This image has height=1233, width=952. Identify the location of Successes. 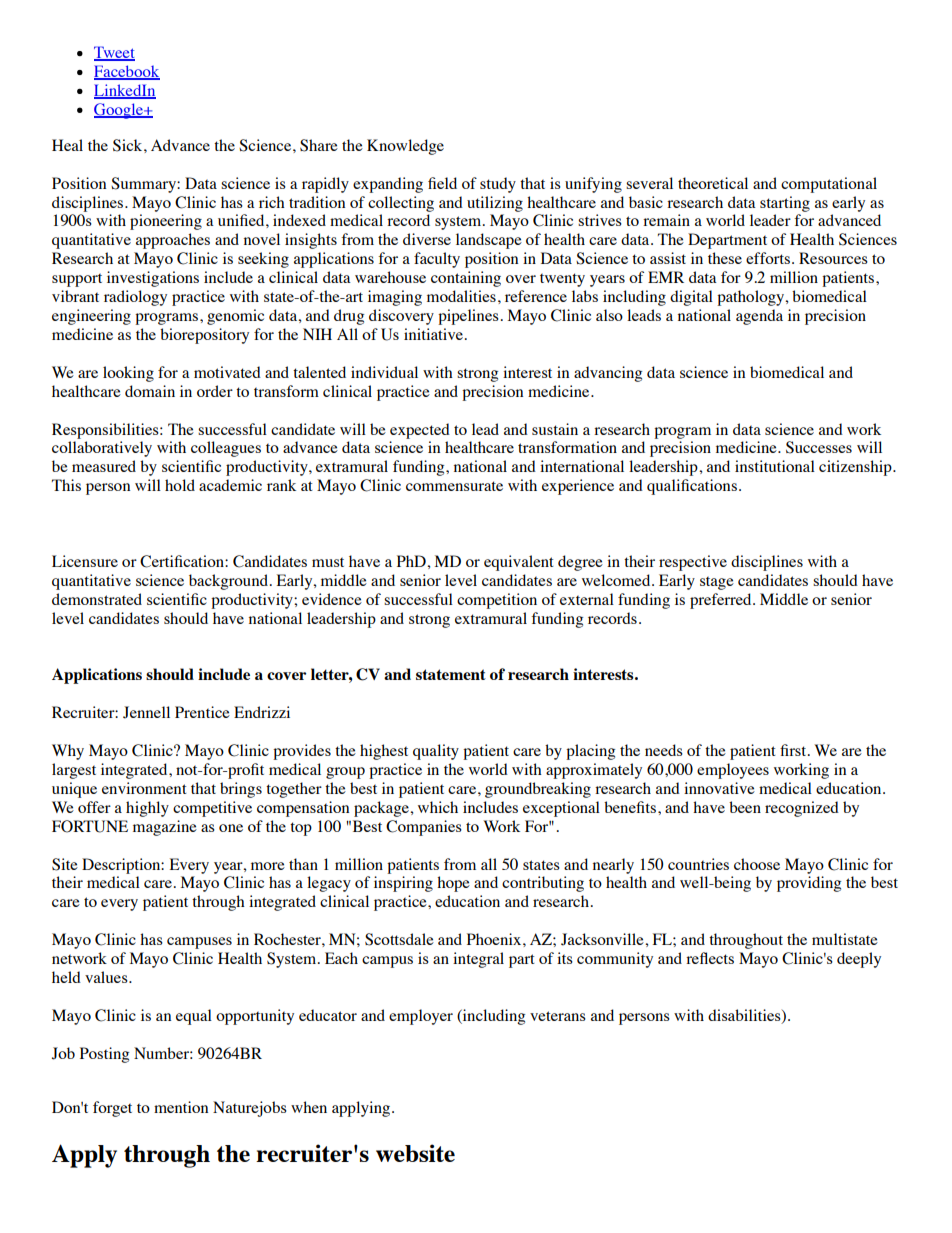
(819, 447).
